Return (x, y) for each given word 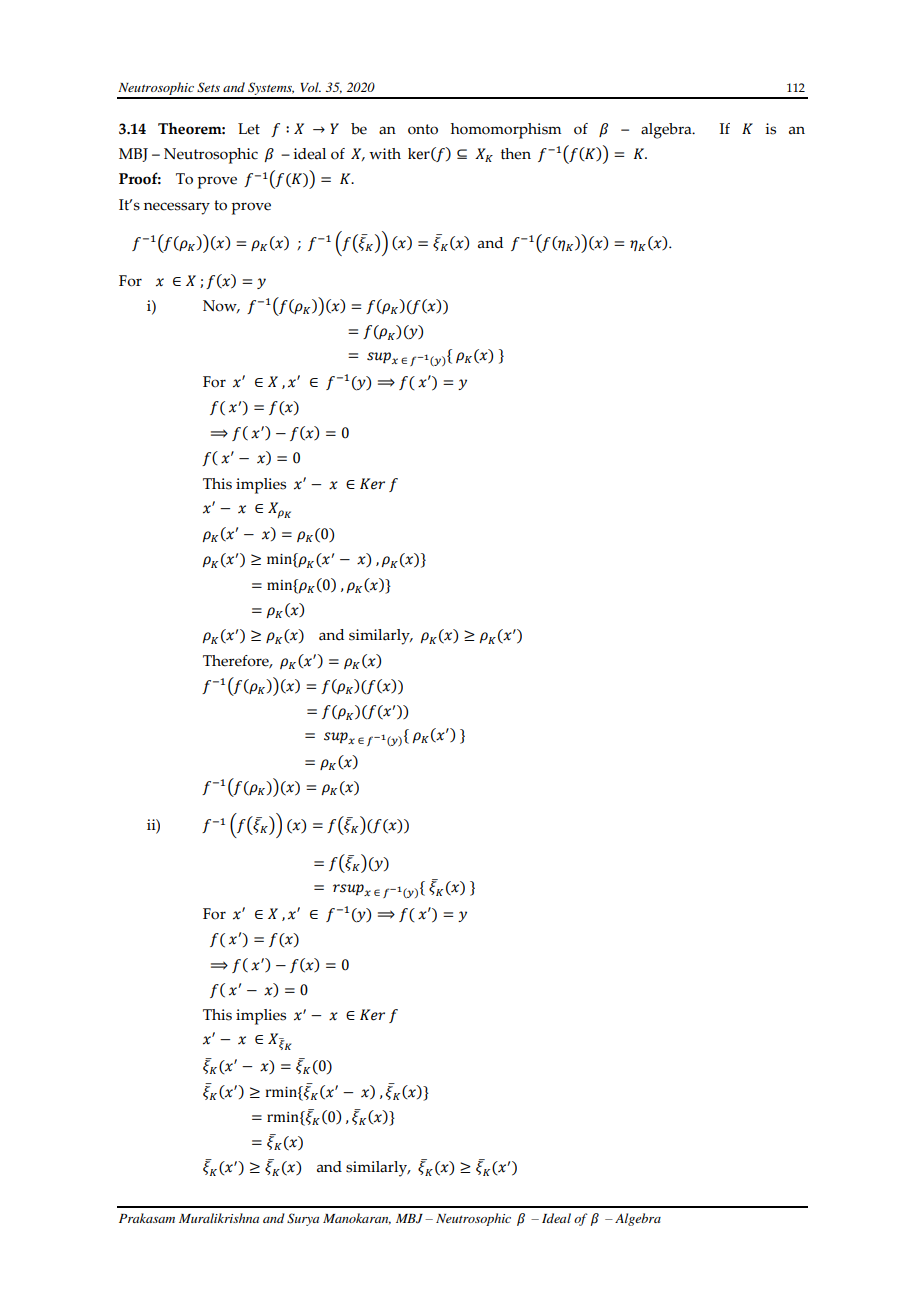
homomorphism (506, 131)
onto (423, 129)
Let (249, 129)
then (516, 154)
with (385, 153)
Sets (208, 87)
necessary (177, 208)
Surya (303, 1219)
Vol (310, 87)
